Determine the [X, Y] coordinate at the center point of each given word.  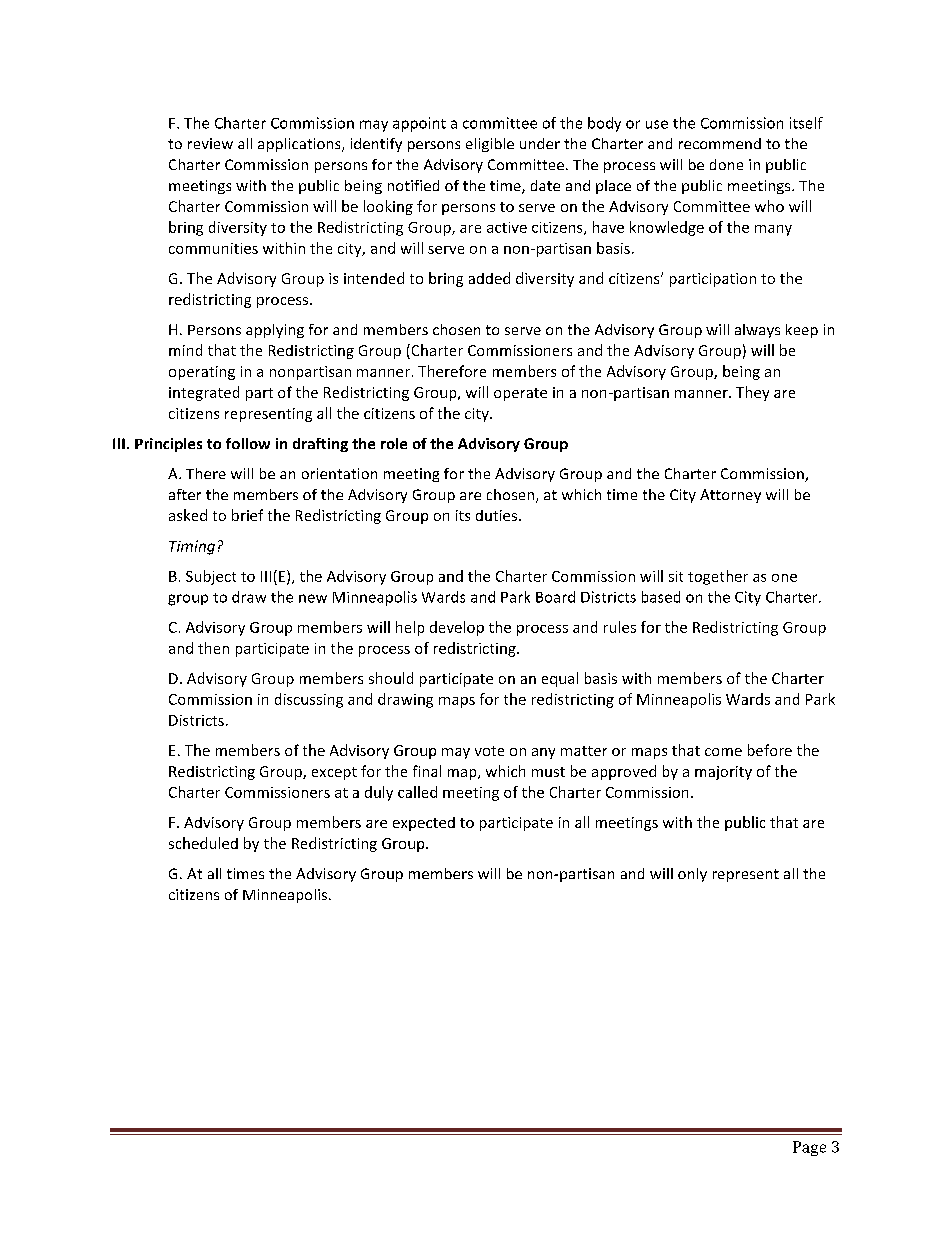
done [726, 164]
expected [424, 824]
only [692, 875]
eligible [490, 145]
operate [520, 394]
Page [809, 1148]
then [213, 648]
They [752, 393]
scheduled [203, 843]
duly [379, 793]
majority [723, 773]
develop [457, 628]
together [718, 577]
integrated [204, 393]
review [210, 143]
